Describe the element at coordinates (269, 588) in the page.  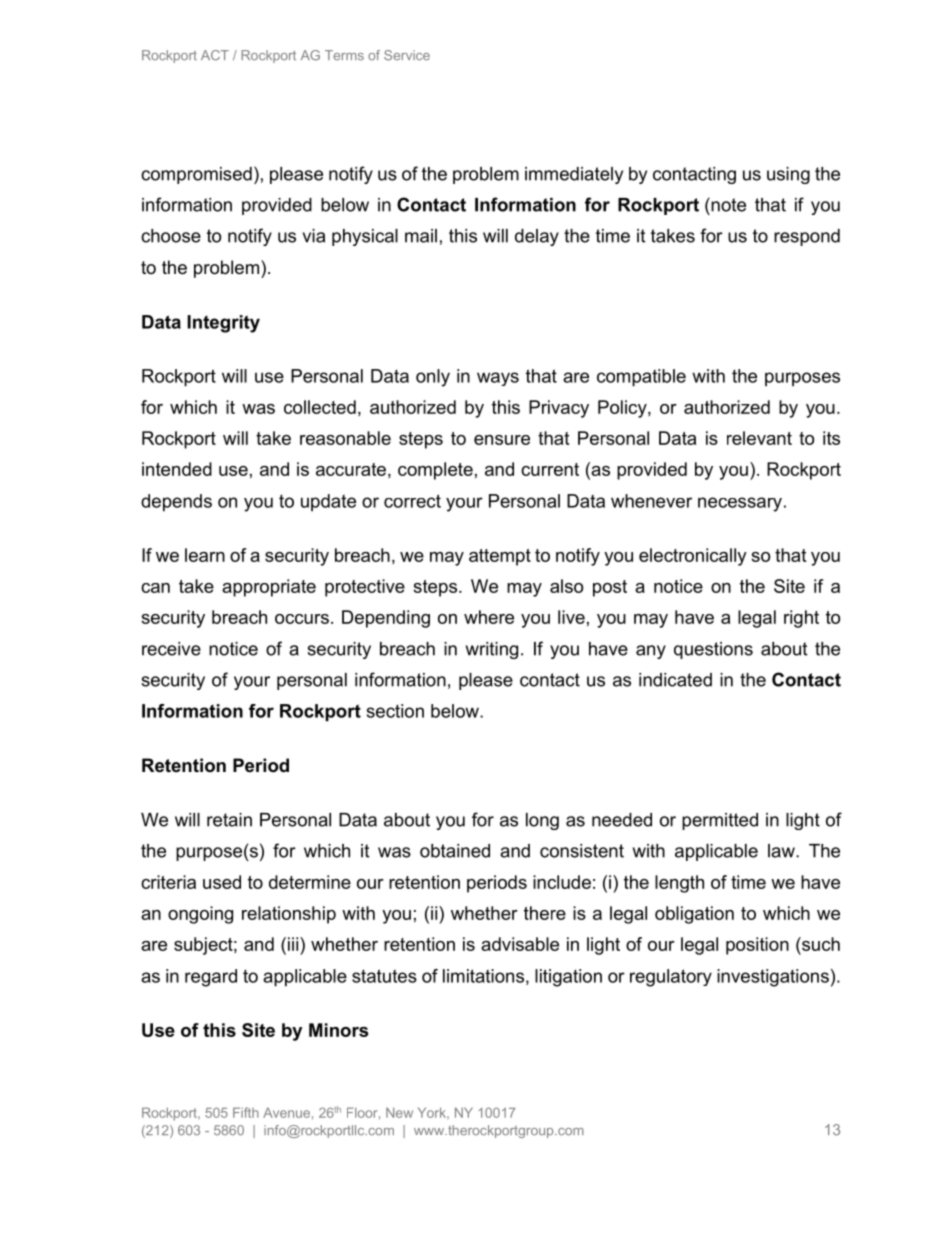
I see `appropriate` at that location.
